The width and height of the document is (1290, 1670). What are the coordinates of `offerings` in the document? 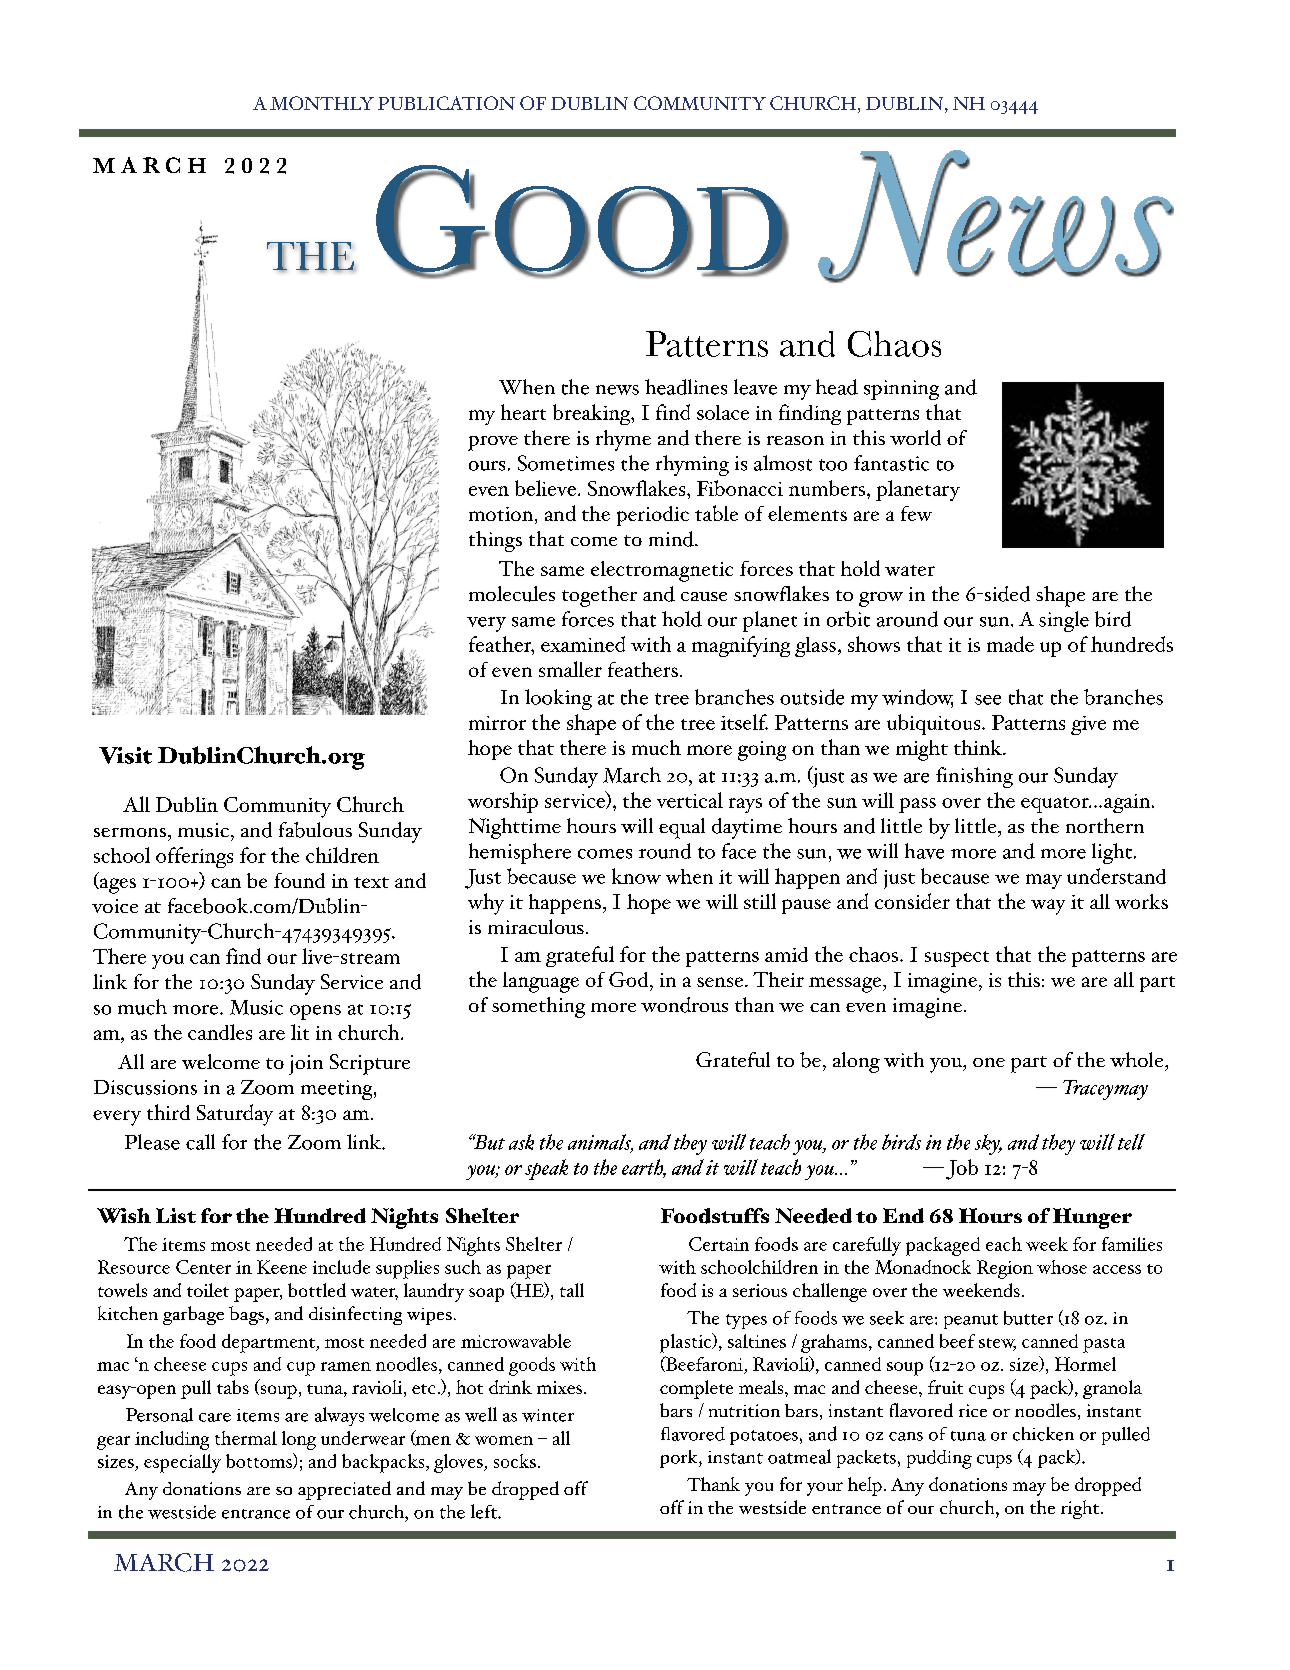 It's located at (194, 857).
